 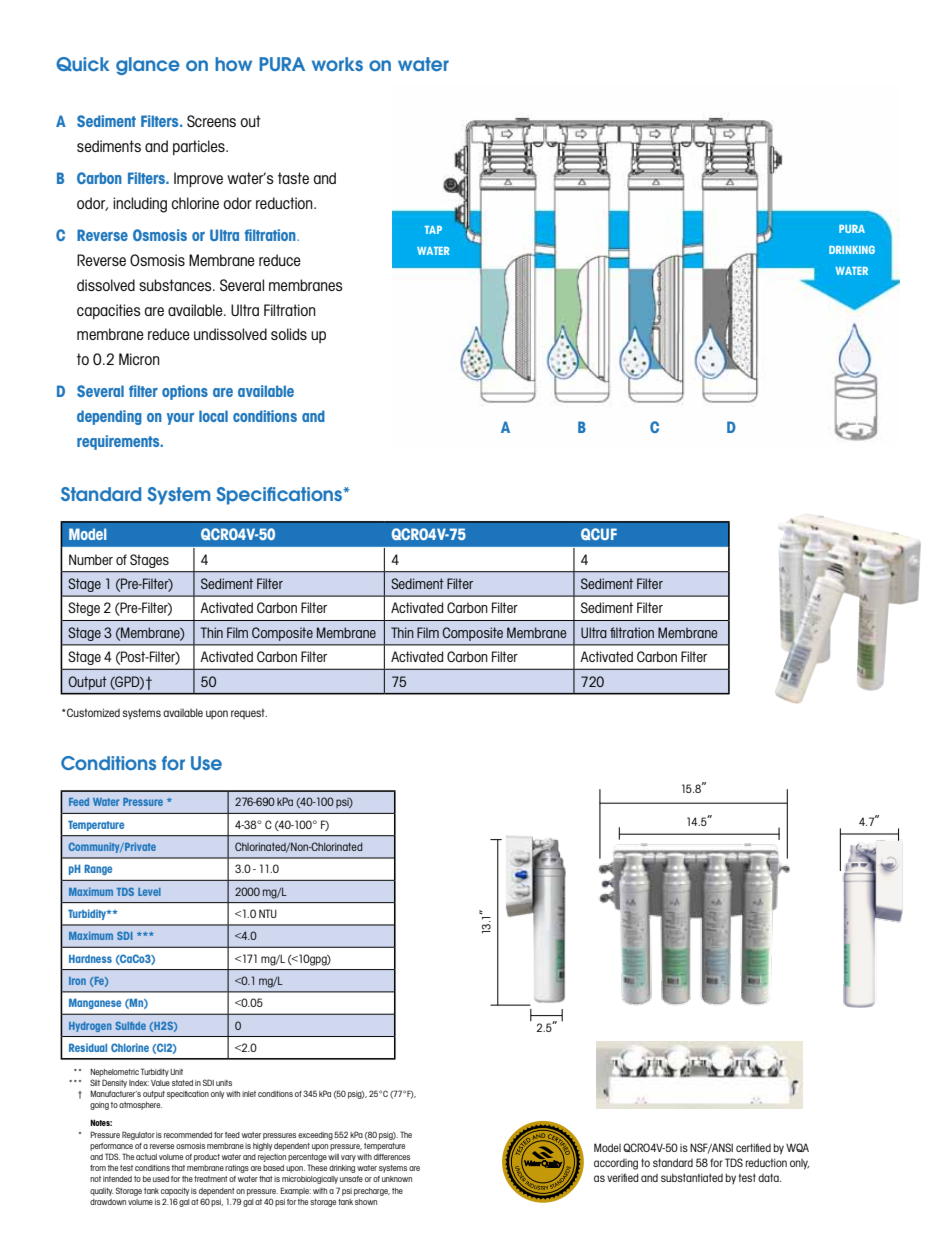 What do you see at coordinates (161, 1179) in the document?
I see `used` at bounding box center [161, 1179].
